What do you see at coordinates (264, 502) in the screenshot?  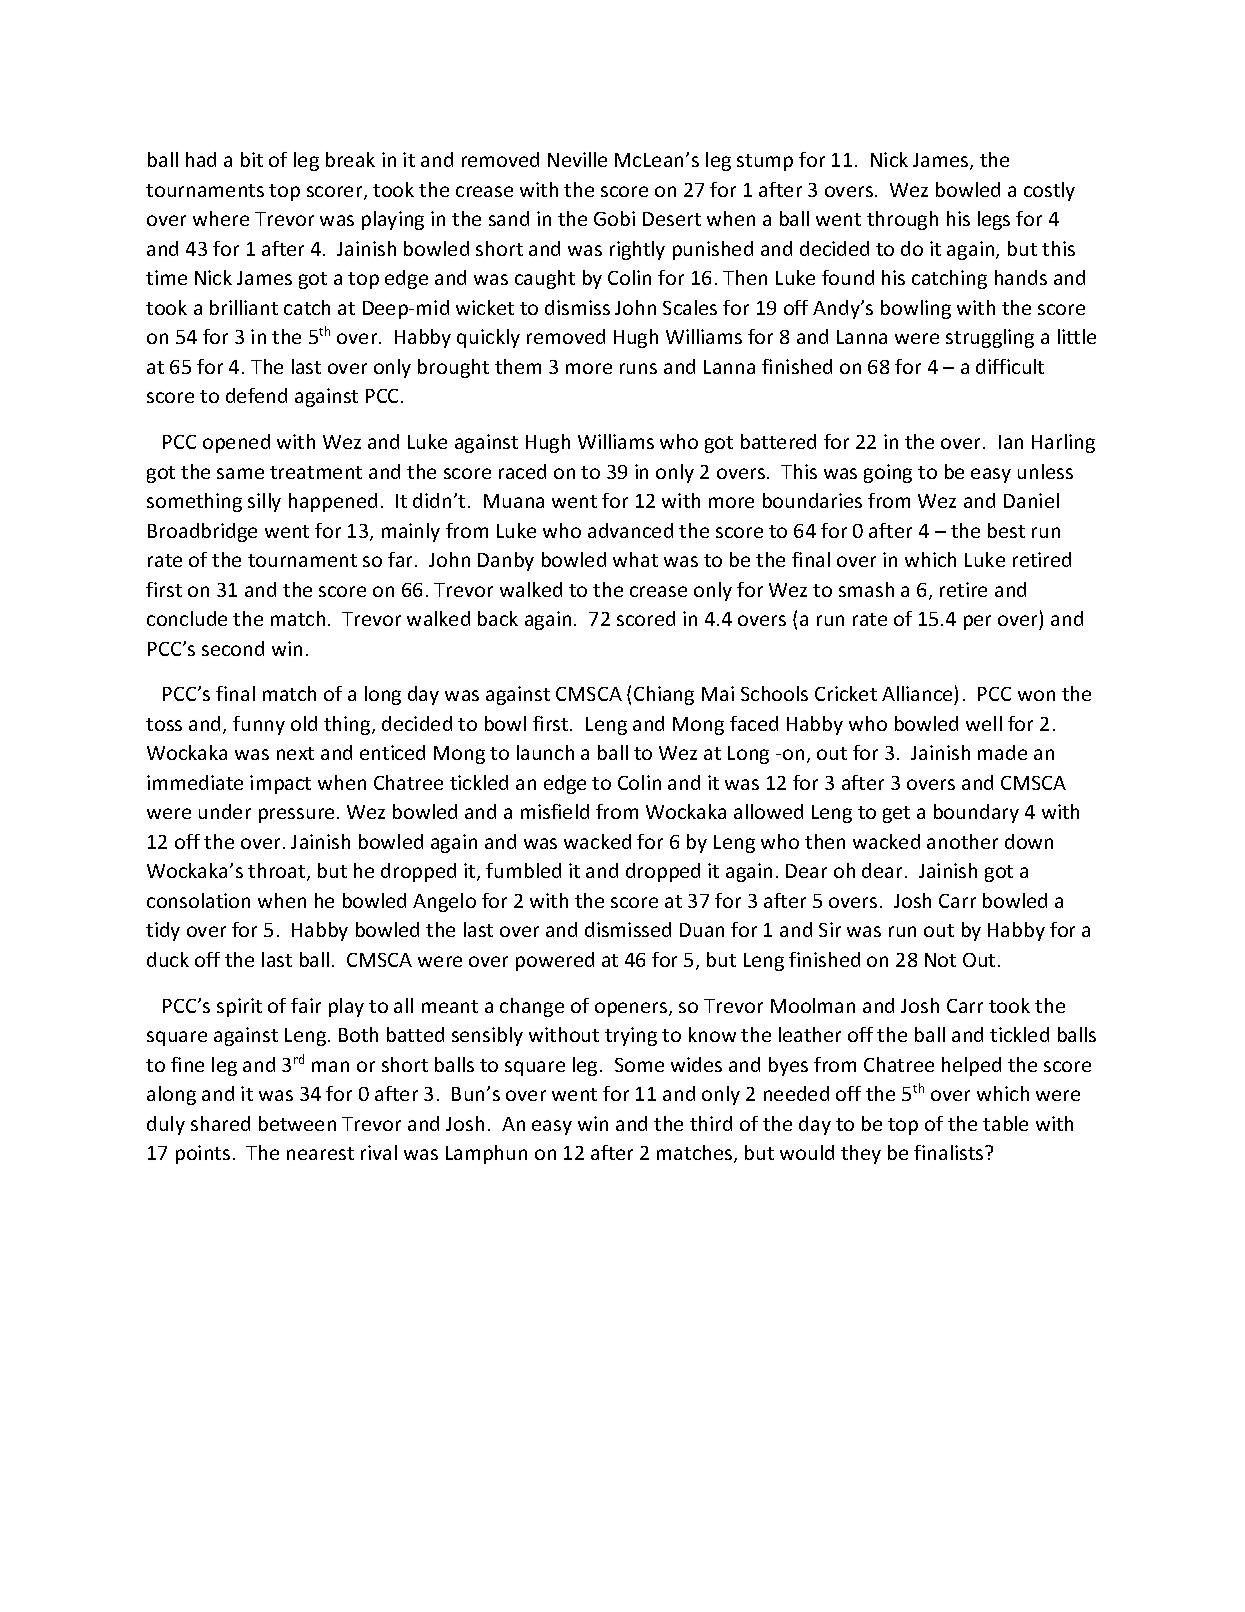 I see `silly` at bounding box center [264, 502].
